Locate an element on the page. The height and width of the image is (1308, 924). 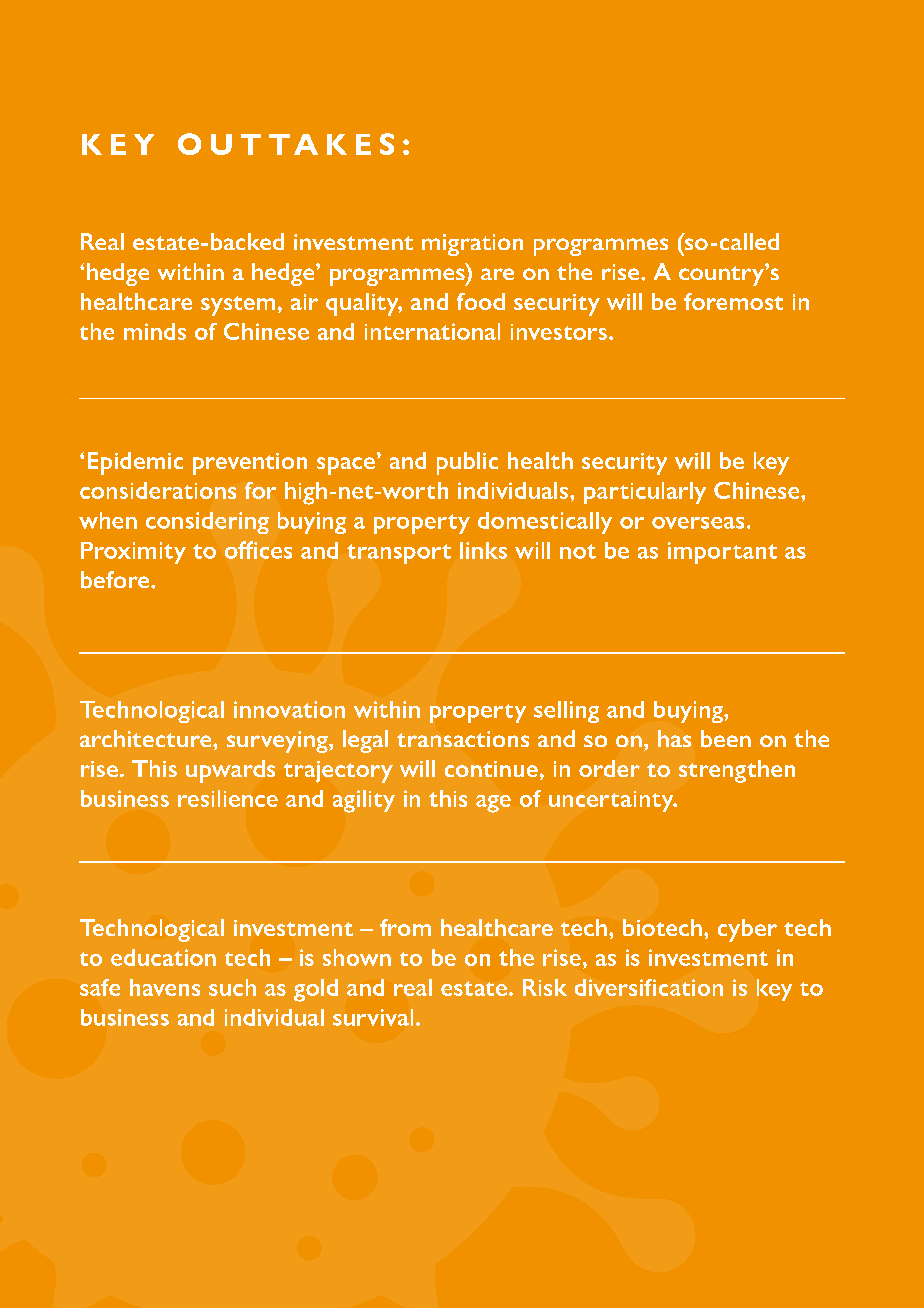
uncertainty is located at coordinates (612, 801).
